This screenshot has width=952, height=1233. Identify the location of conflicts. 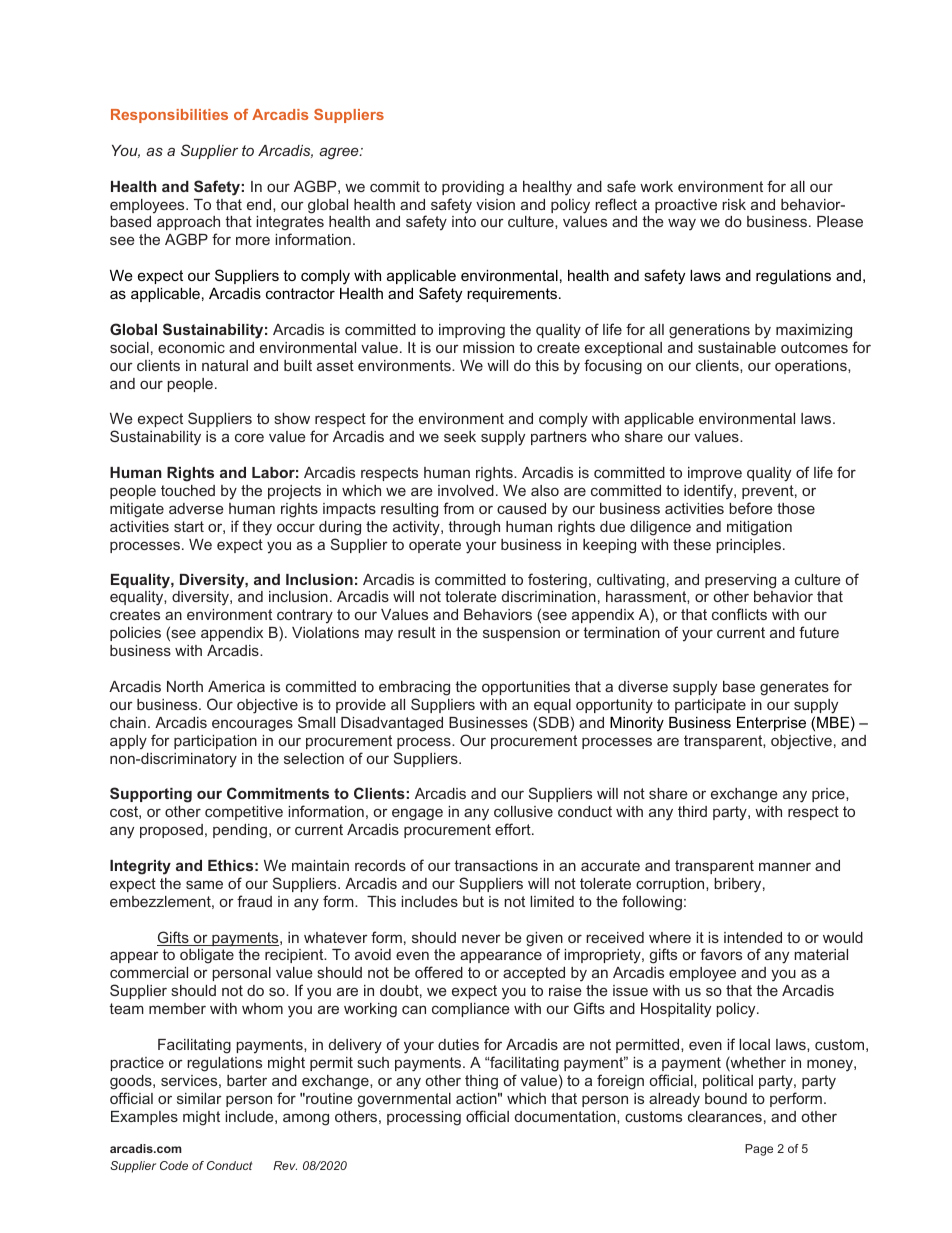
(739, 614).
